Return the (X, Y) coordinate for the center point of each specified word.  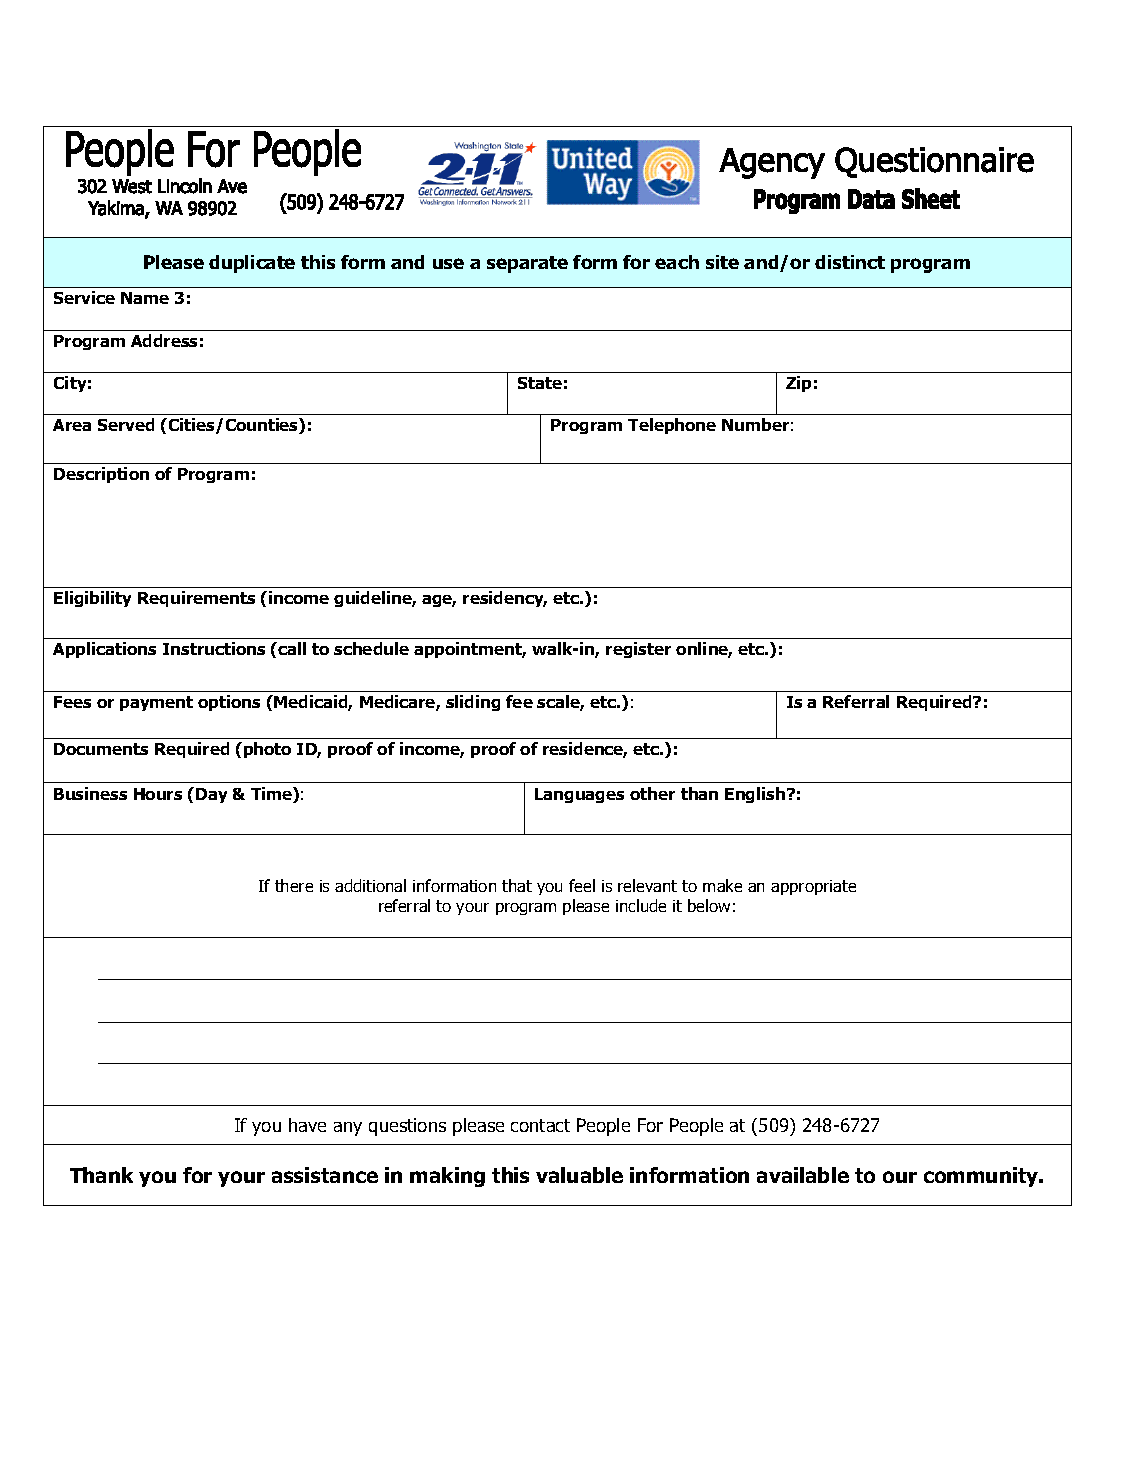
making (447, 1177)
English (756, 795)
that (517, 885)
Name (145, 298)
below (709, 905)
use (448, 263)
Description (101, 475)
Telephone (672, 426)
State (540, 383)
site (722, 262)
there (294, 885)
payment (156, 703)
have (307, 1125)
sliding (473, 703)
